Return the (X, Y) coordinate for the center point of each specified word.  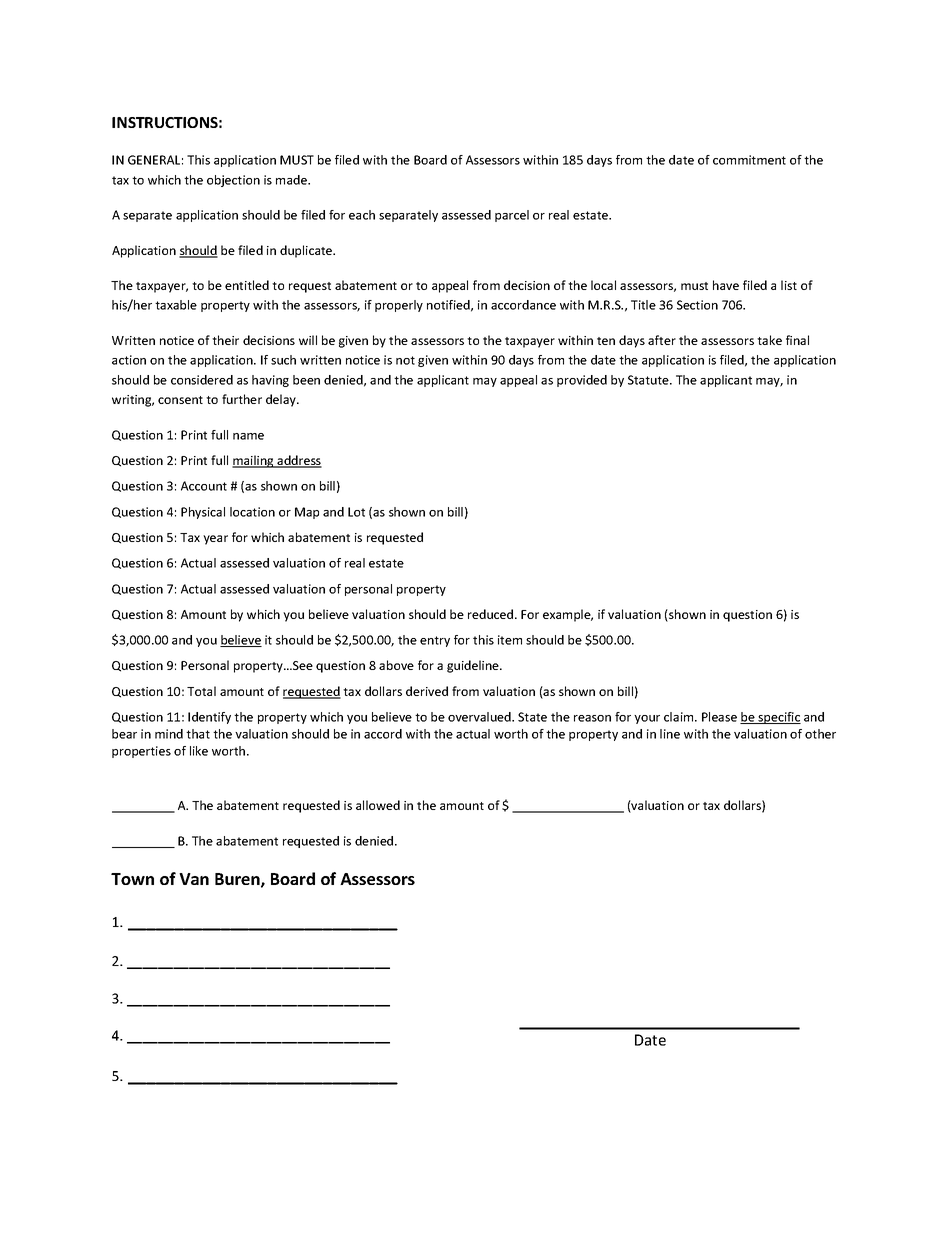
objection (233, 181)
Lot (356, 512)
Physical (203, 513)
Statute (649, 380)
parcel (512, 216)
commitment (749, 160)
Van (194, 879)
